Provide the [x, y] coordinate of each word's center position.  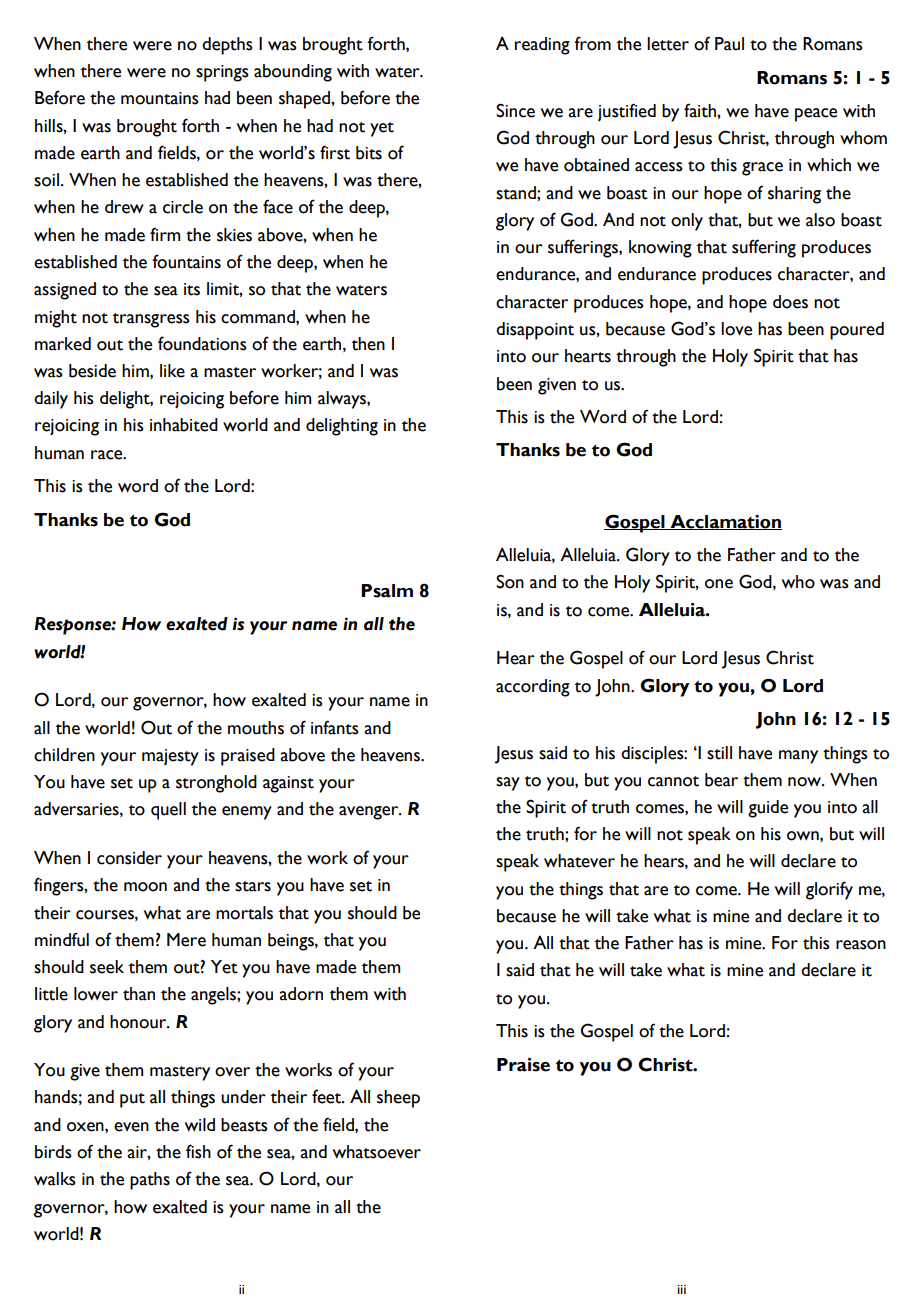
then [368, 344]
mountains [160, 98]
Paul [729, 44]
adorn [301, 994]
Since [515, 110]
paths [150, 1181]
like [172, 371]
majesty [170, 757]
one [719, 584]
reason [861, 945]
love [736, 329]
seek [107, 967]
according [533, 688]
